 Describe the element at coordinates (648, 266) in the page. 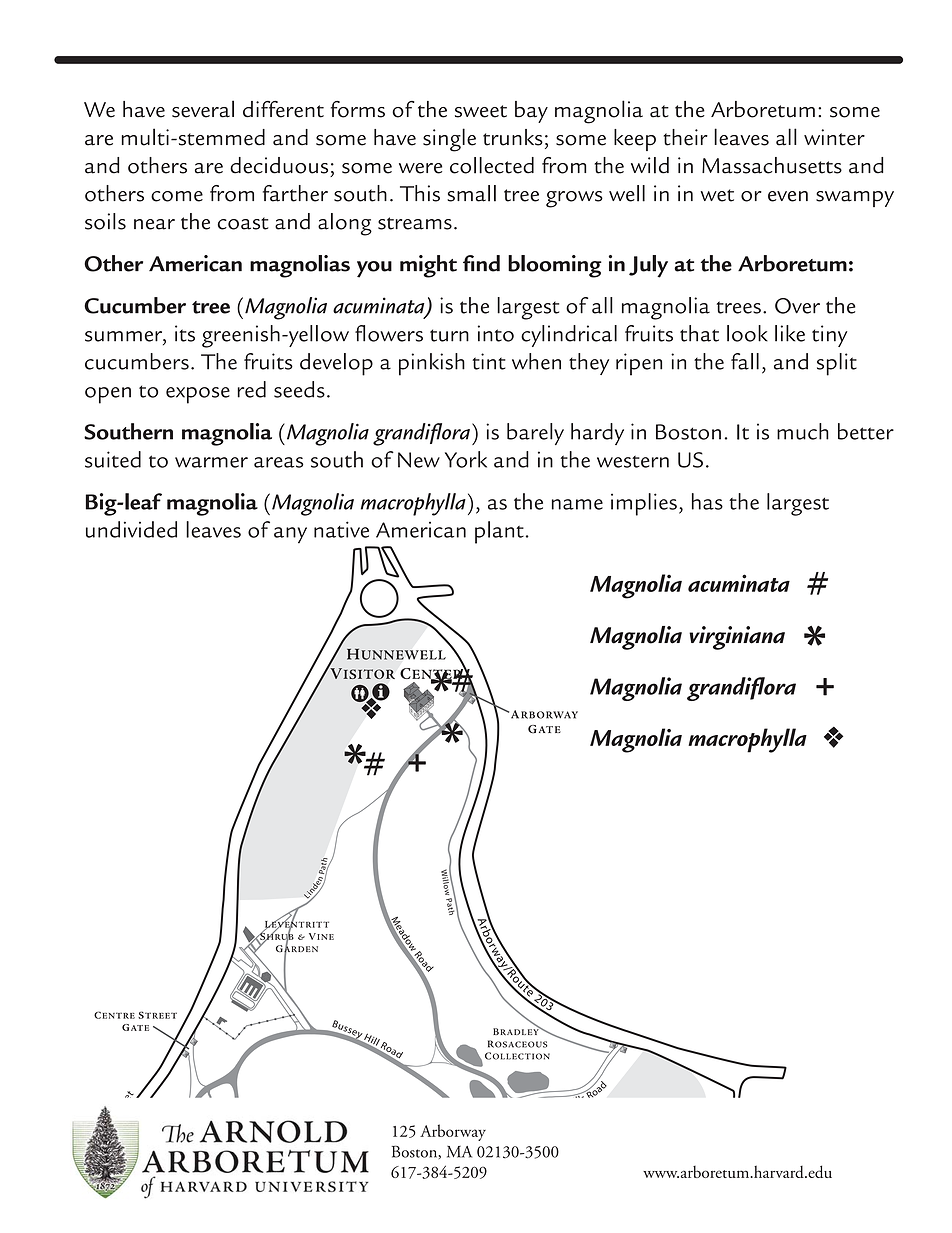

I see `July` at that location.
